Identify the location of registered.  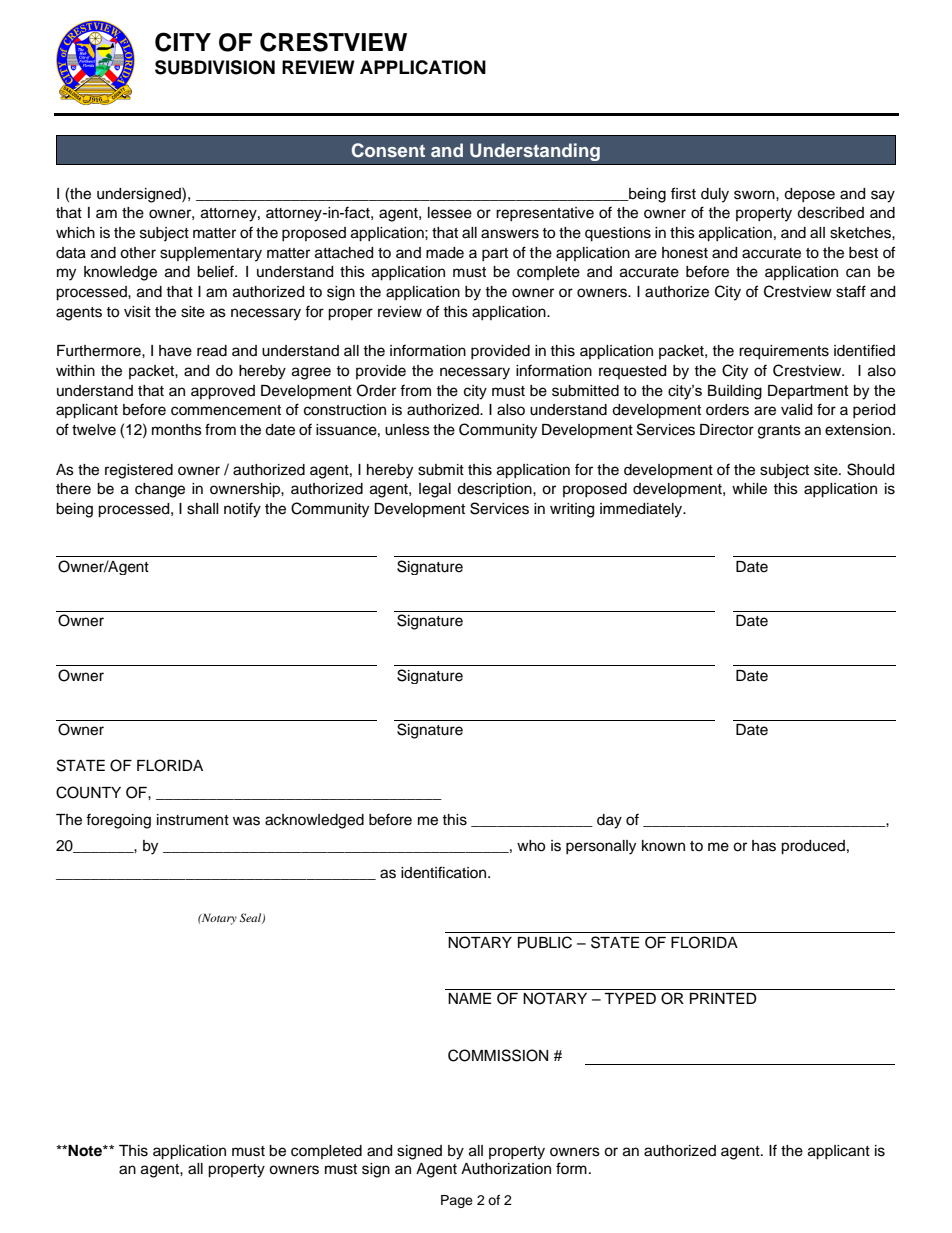
(139, 471).
